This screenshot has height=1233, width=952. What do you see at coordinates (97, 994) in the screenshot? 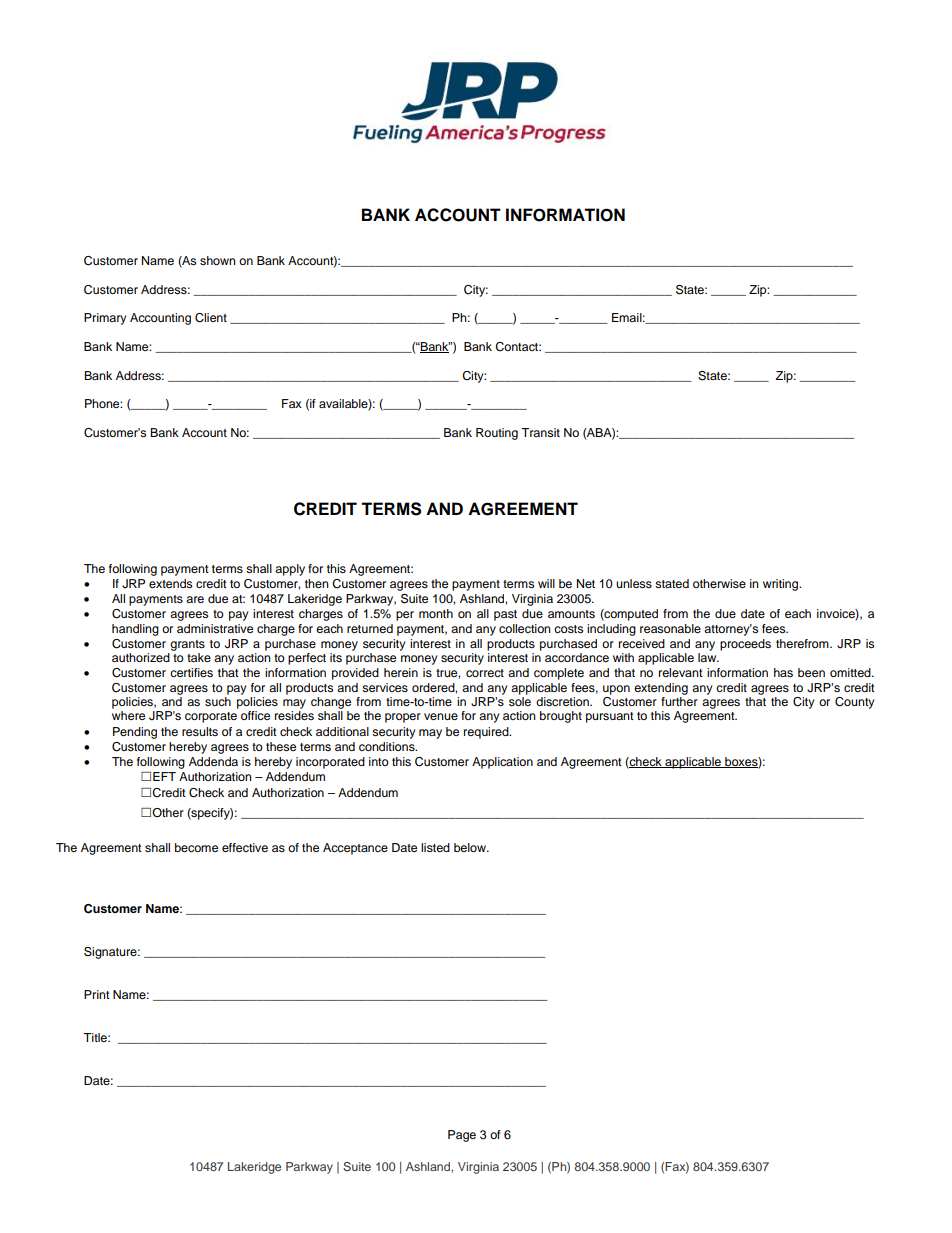
I see `Print` at bounding box center [97, 994].
